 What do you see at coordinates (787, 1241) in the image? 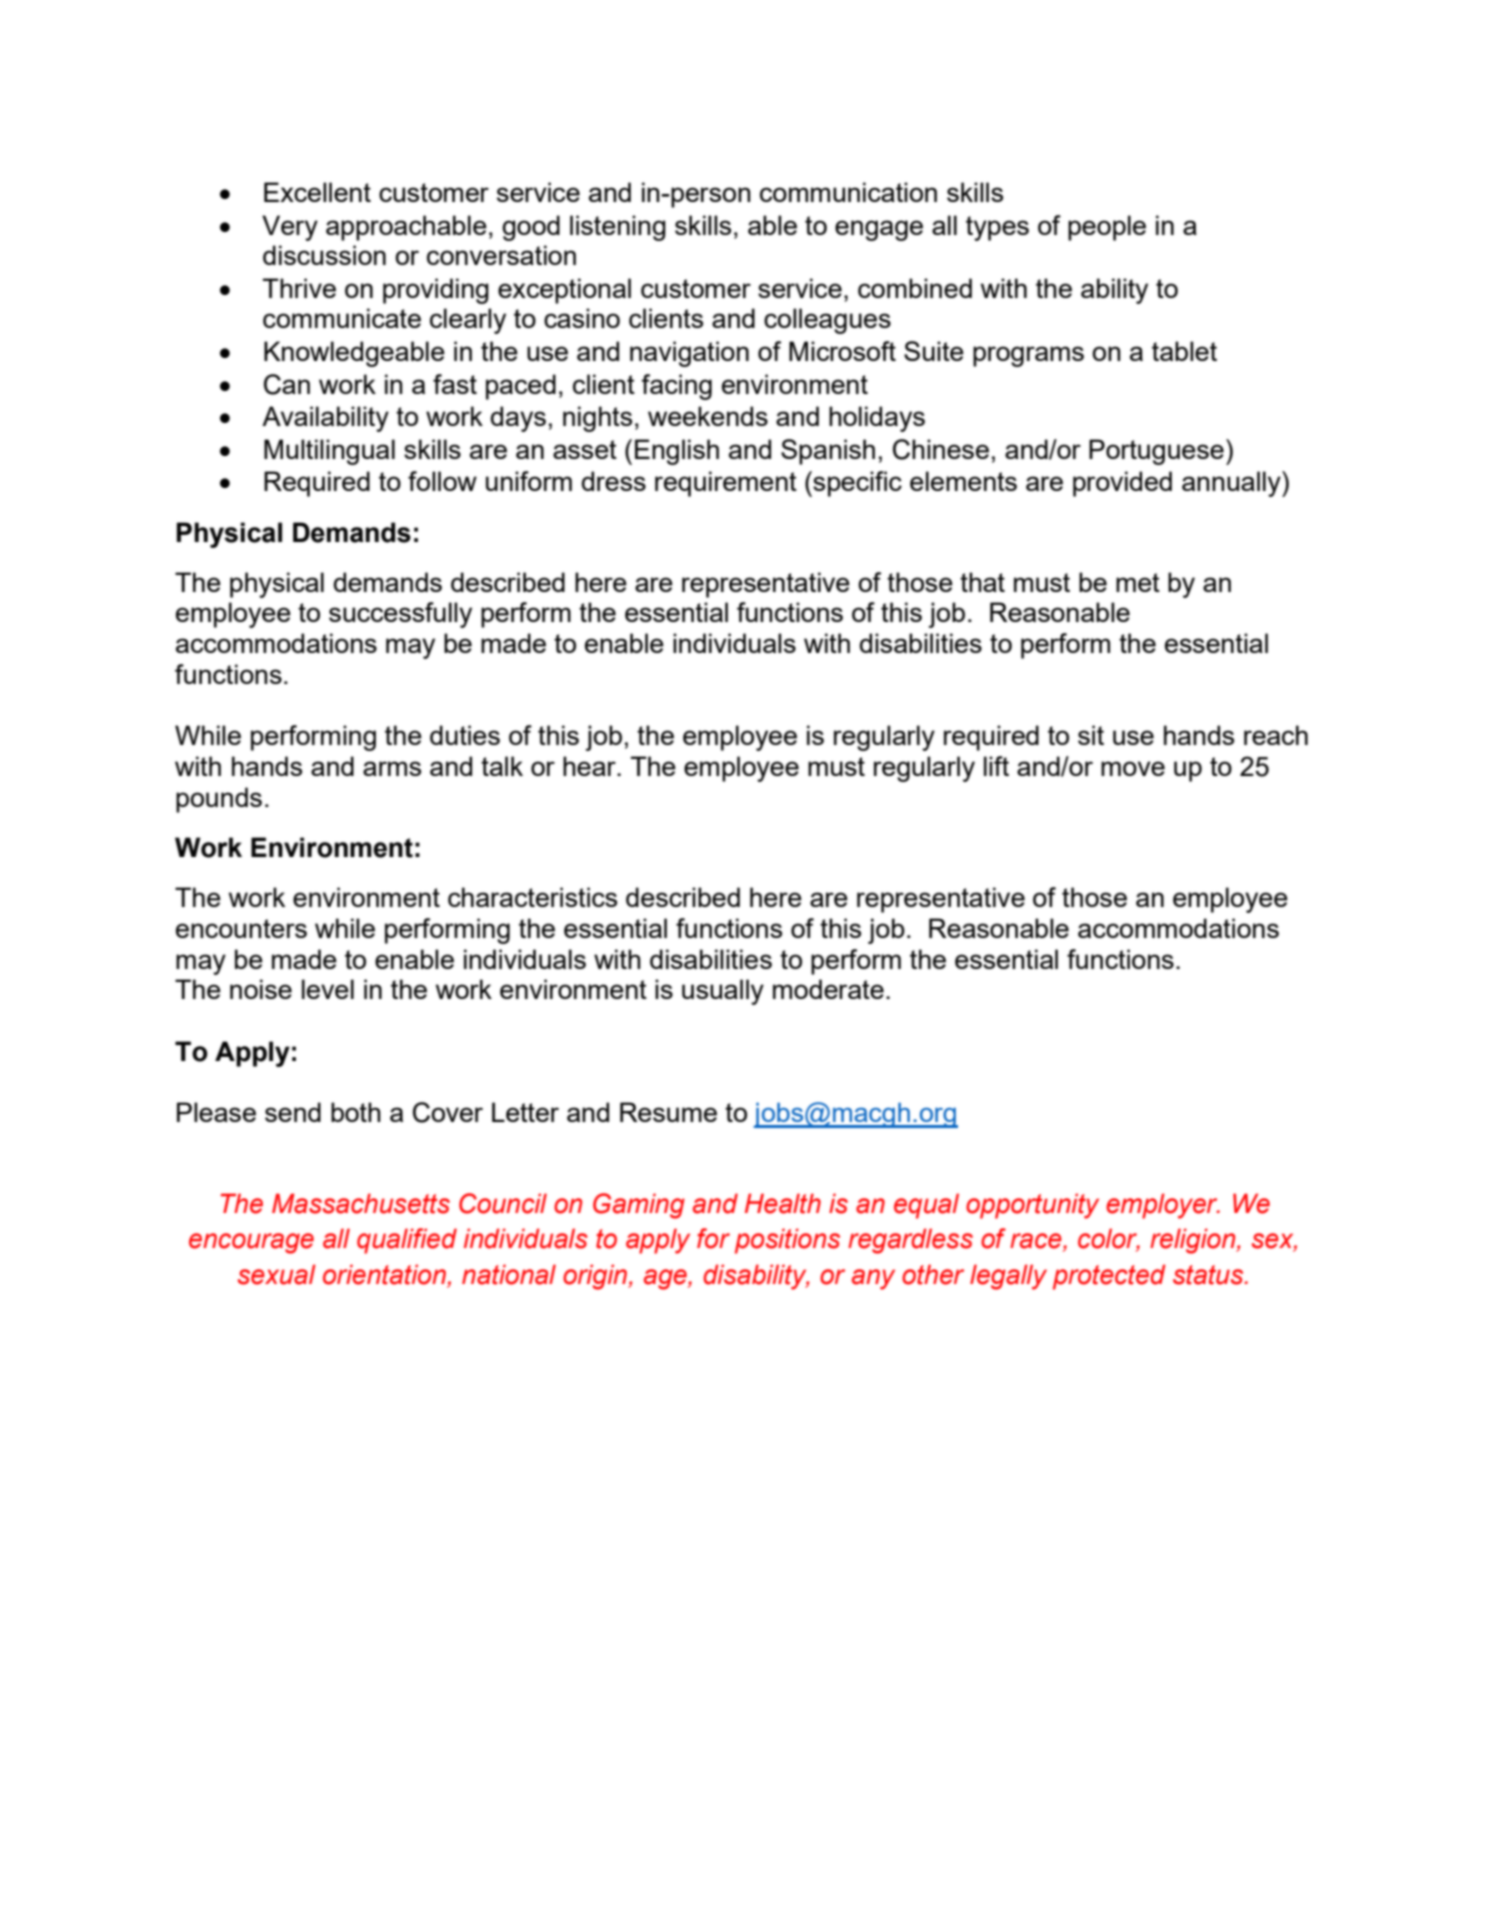
I see `positions` at bounding box center [787, 1241].
